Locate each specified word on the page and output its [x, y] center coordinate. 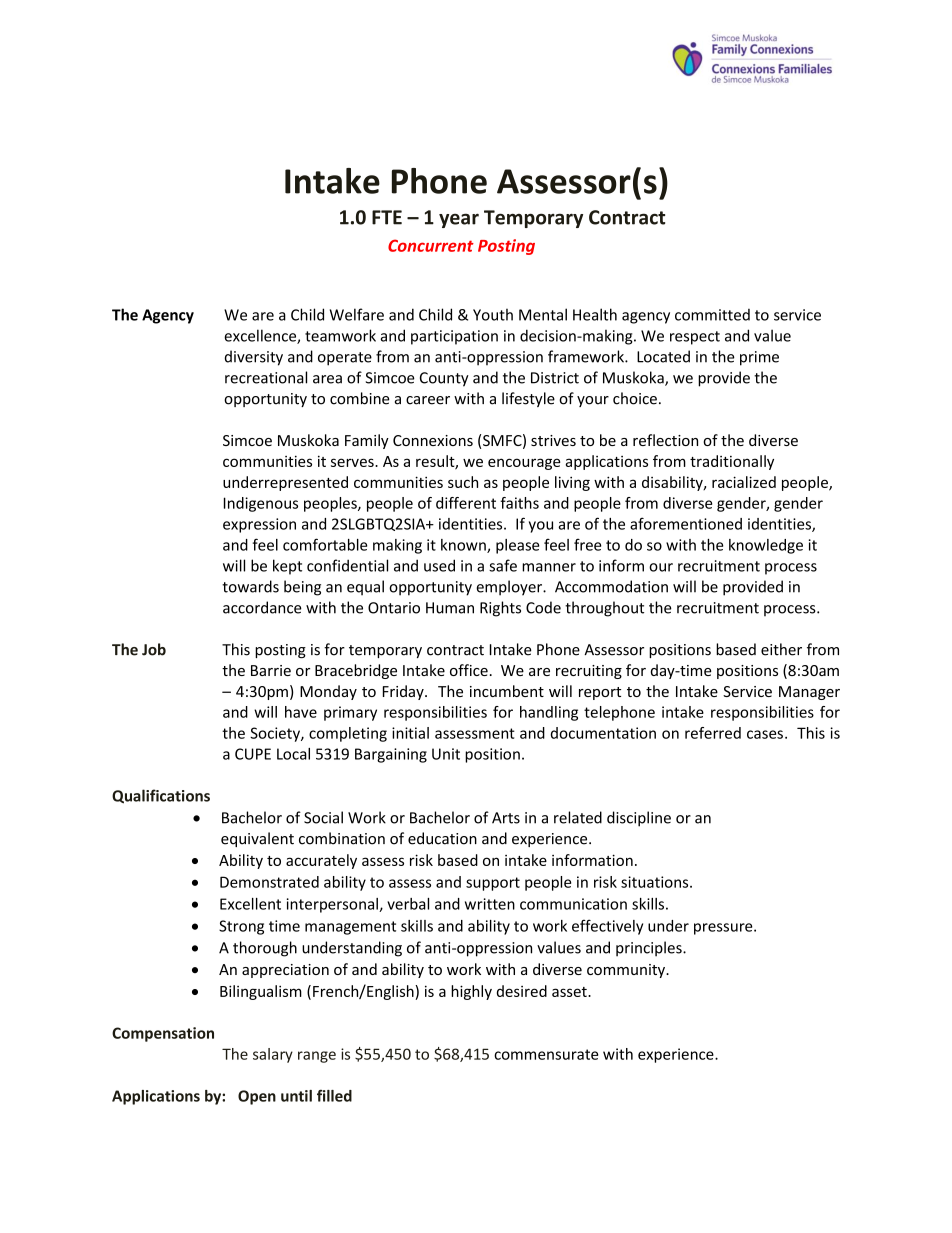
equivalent [257, 839]
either [781, 649]
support [493, 884]
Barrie [271, 670]
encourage [524, 464]
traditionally [732, 462]
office [469, 670]
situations [656, 882]
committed [712, 315]
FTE [387, 217]
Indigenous [261, 504]
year [459, 220]
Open [257, 1097]
